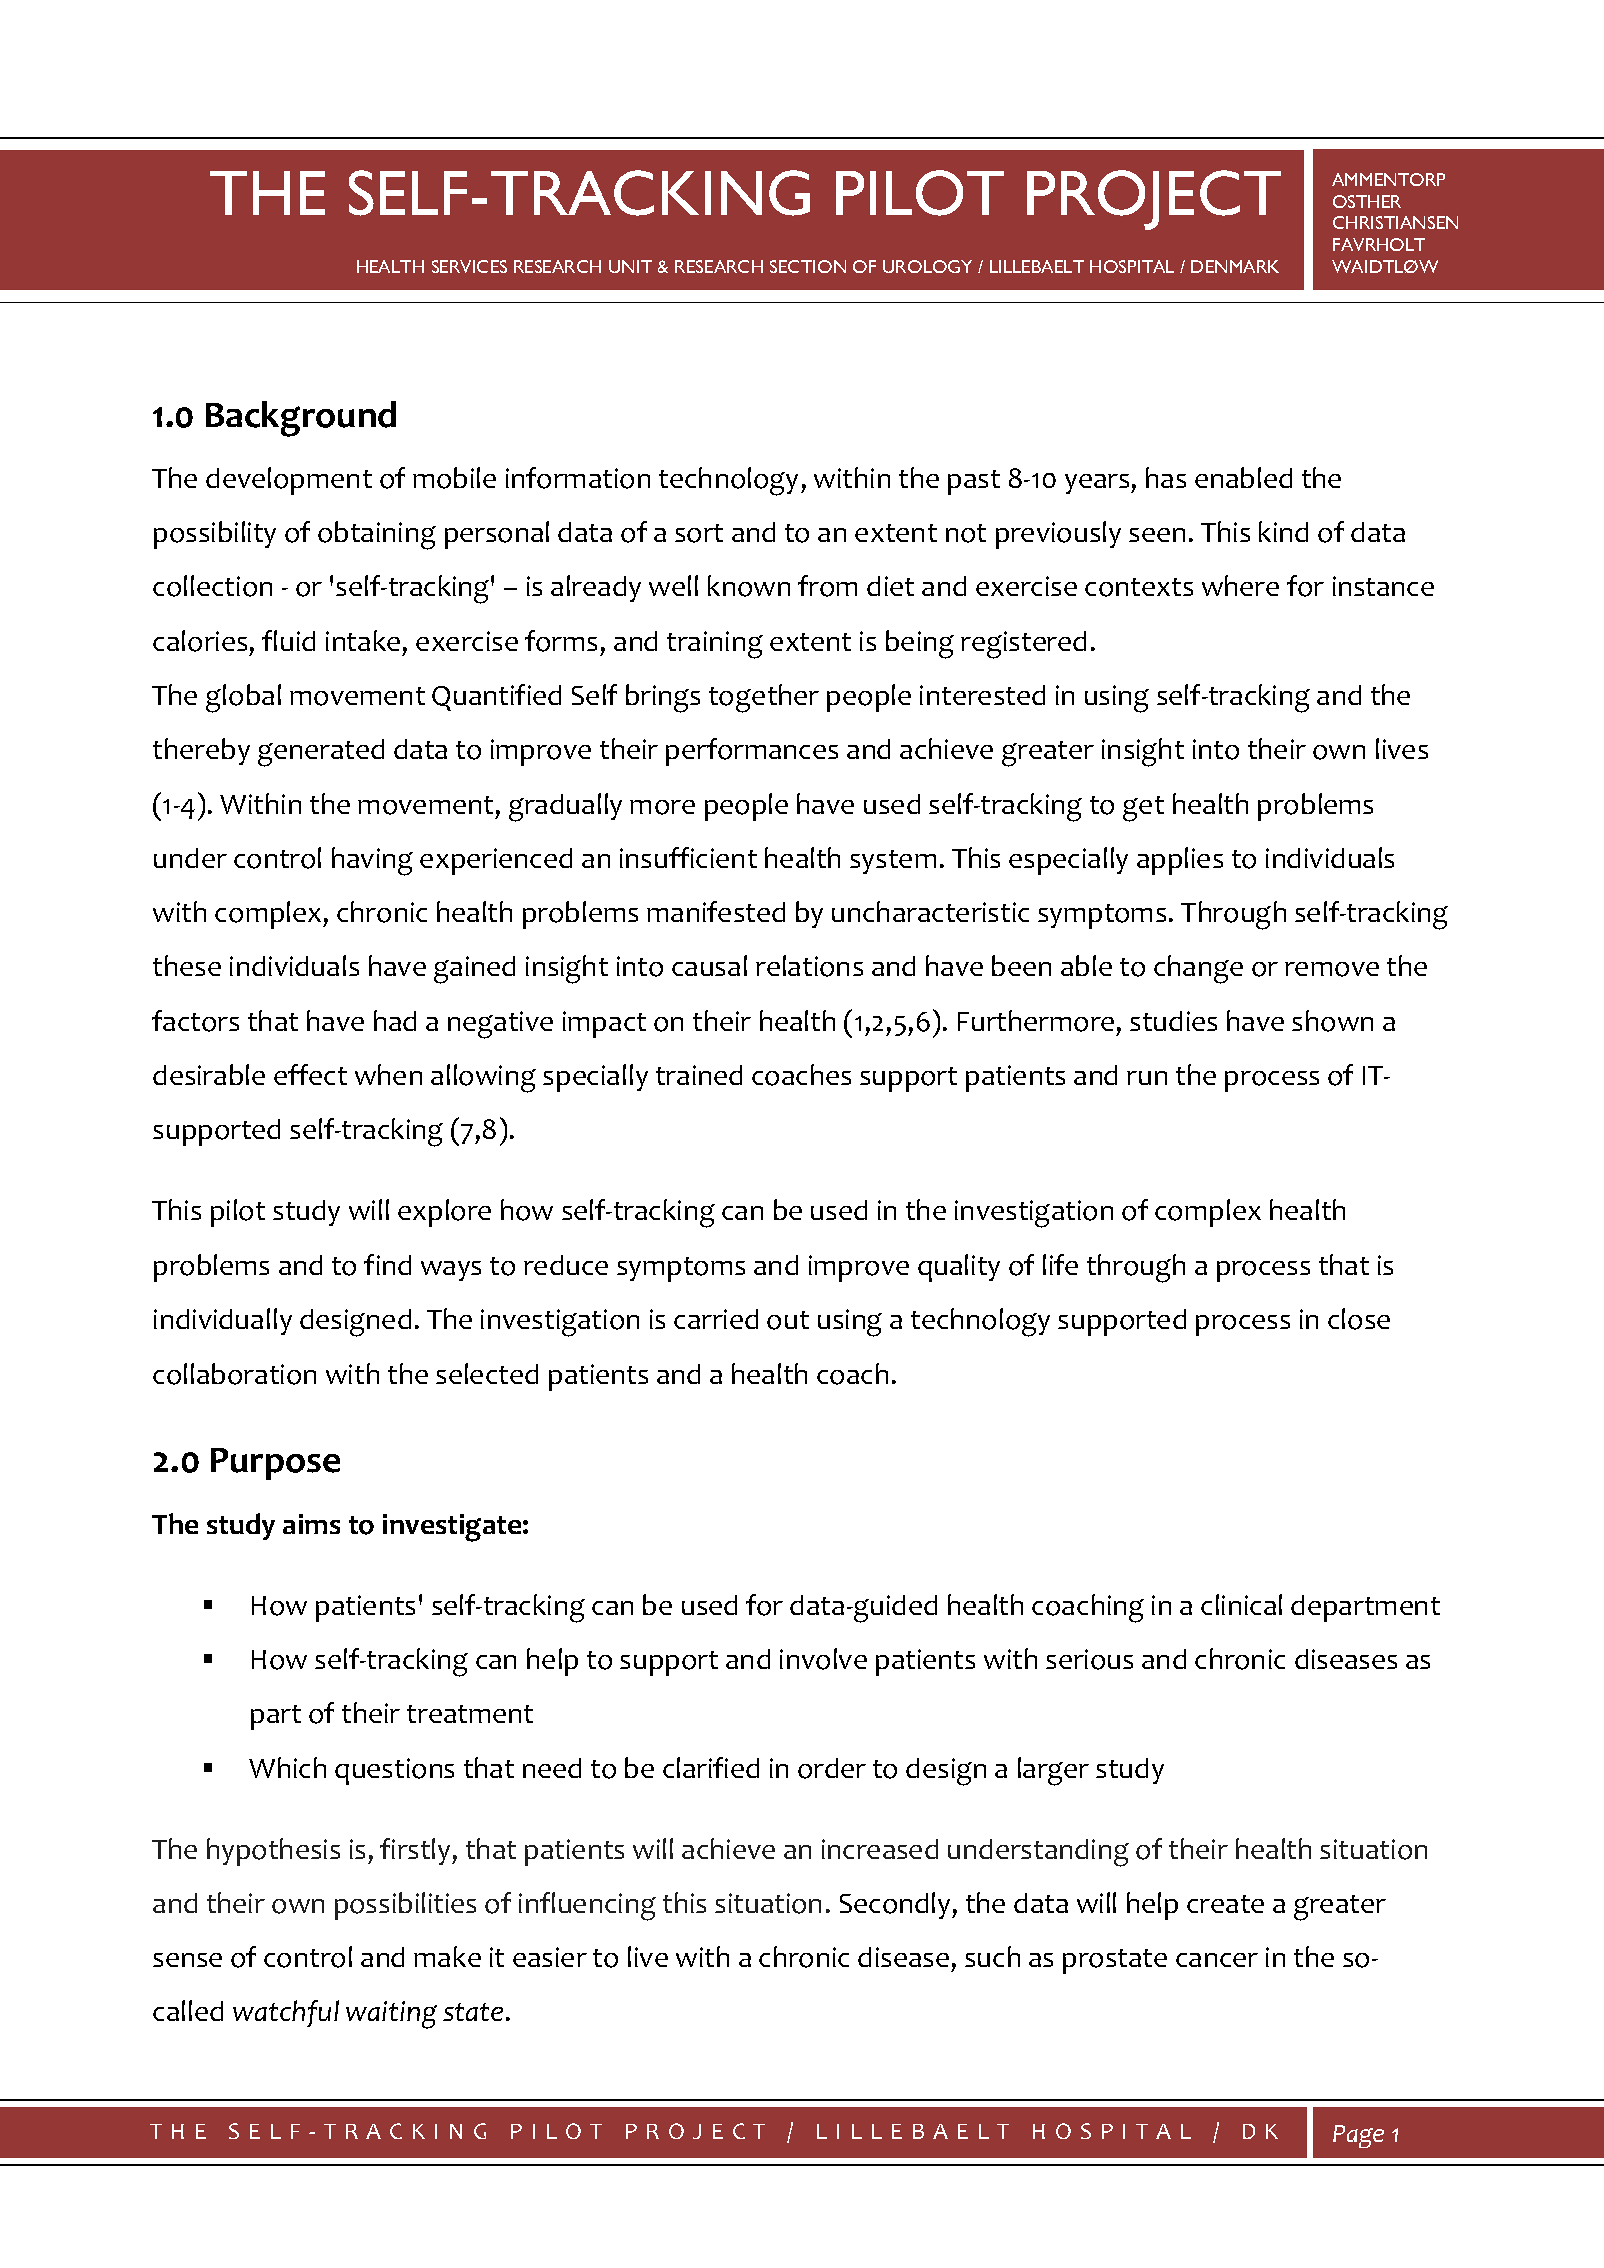 This document has height=2268, width=1604. I want to click on out, so click(788, 1320).
